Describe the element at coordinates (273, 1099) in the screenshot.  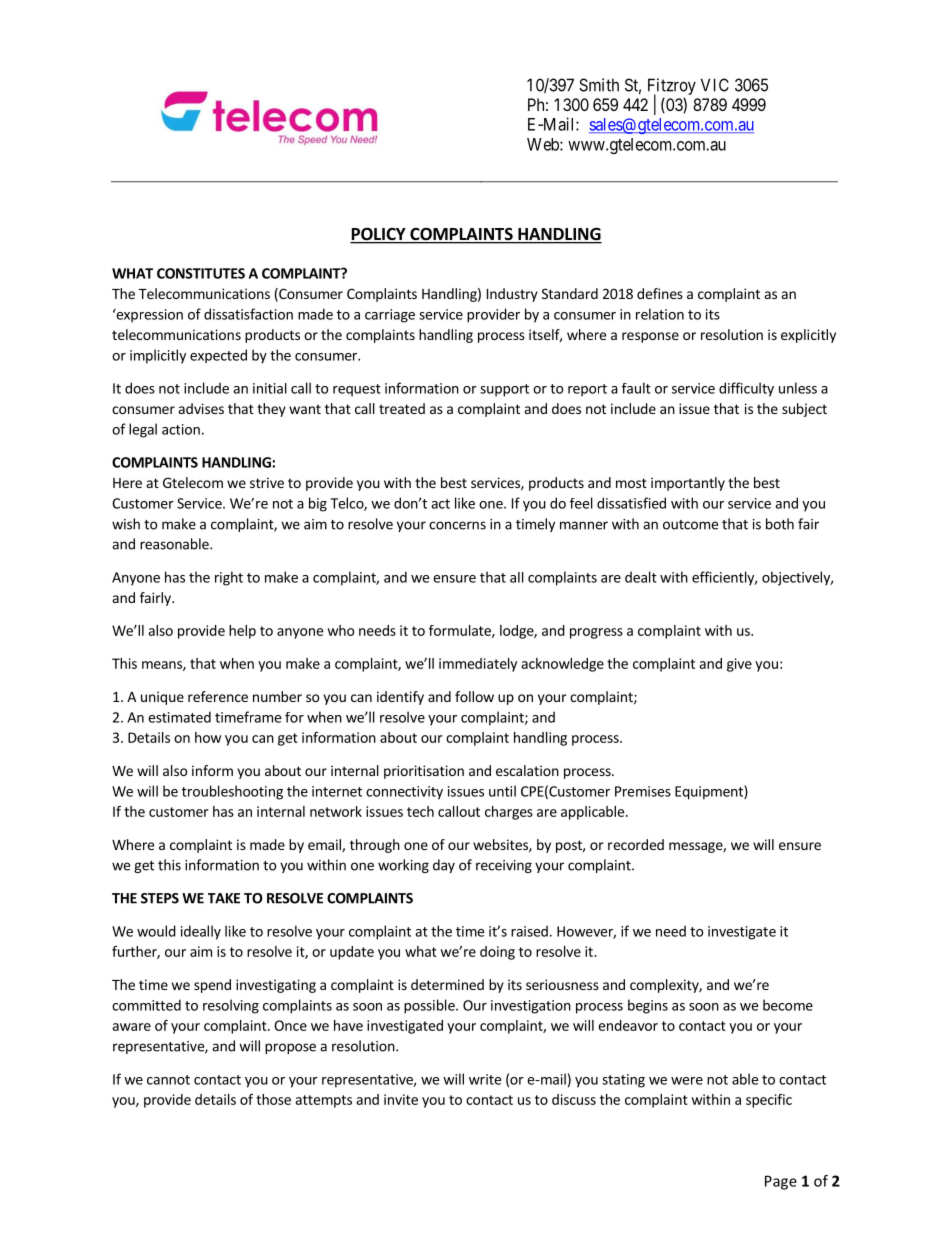
I see `those` at that location.
